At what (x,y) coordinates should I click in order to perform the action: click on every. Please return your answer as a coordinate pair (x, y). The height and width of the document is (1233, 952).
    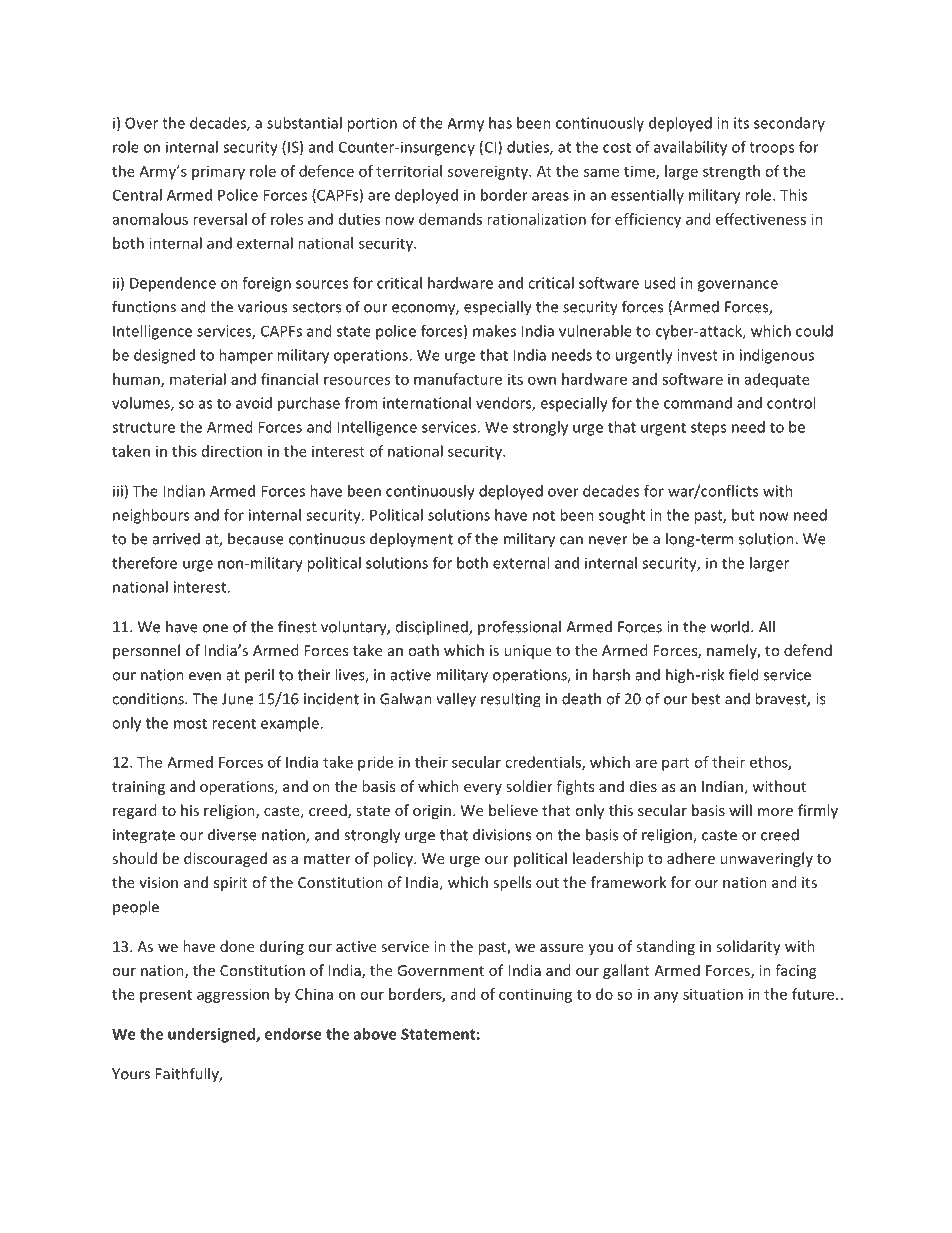
    Looking at the image, I should click on (483, 789).
